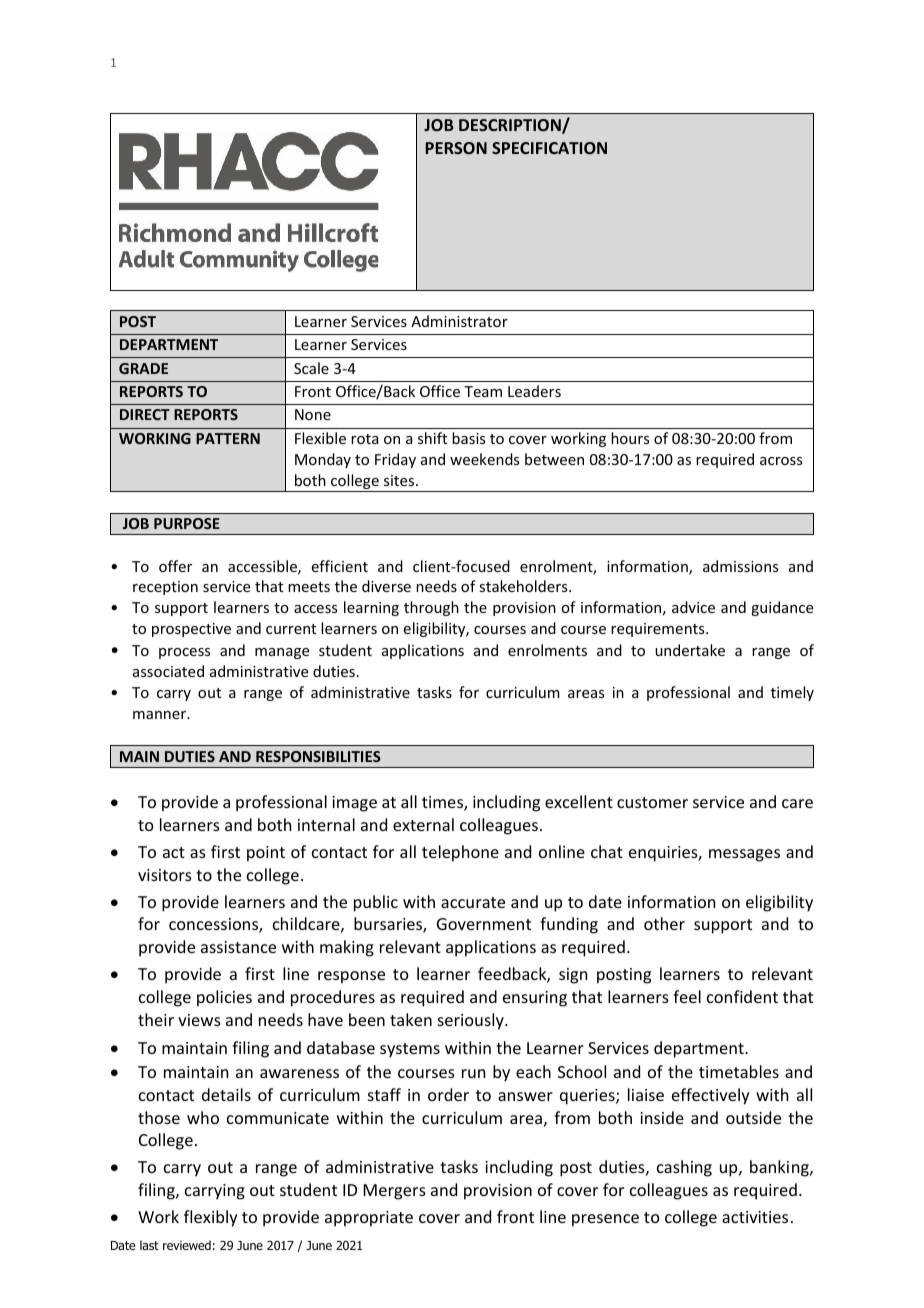  I want to click on SPECIFICATION, so click(549, 148).
